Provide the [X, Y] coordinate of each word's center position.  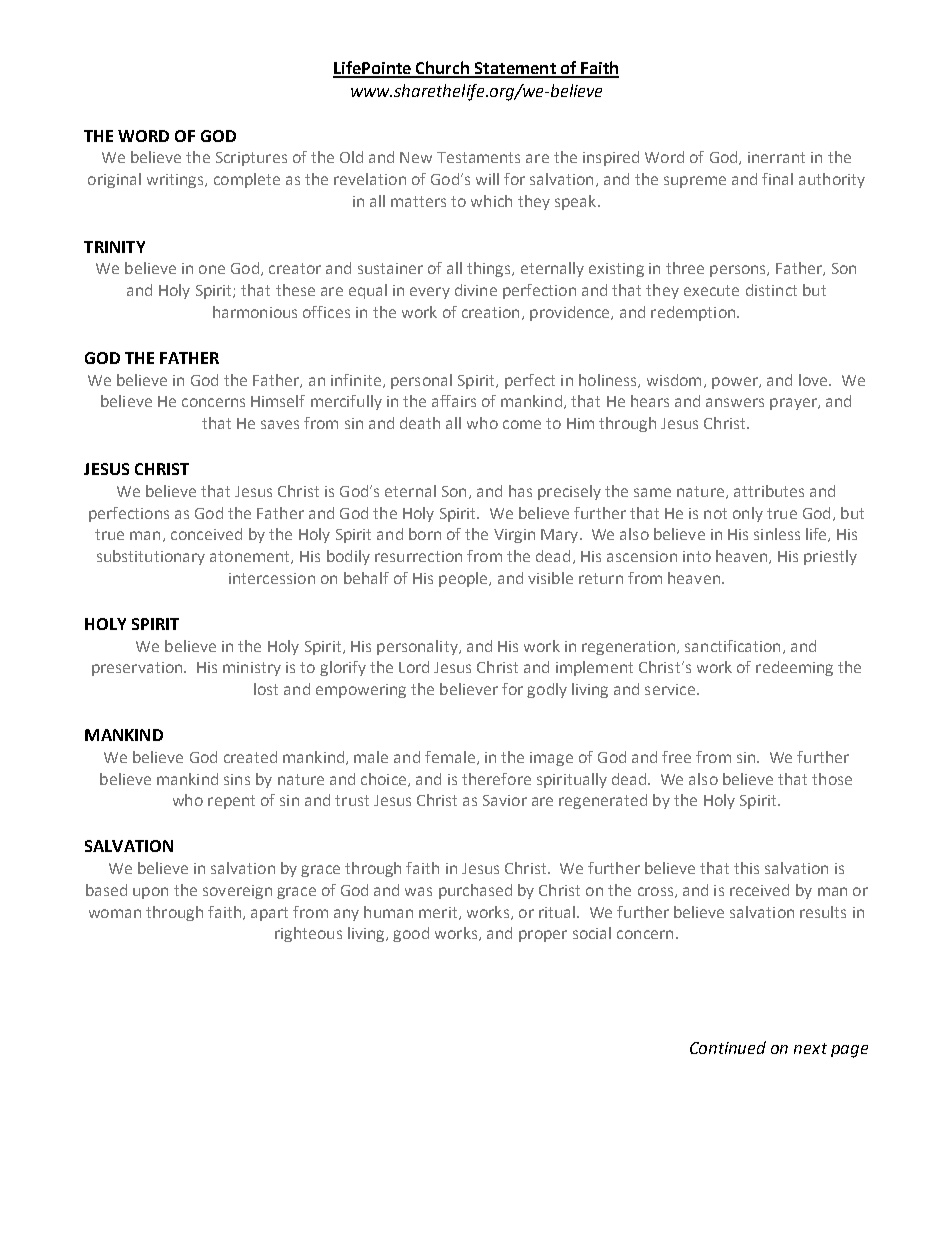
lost [266, 689]
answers [735, 402]
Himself [278, 401]
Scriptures [251, 159]
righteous [308, 934]
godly [547, 690]
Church [443, 69]
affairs [454, 401]
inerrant [776, 157]
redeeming [794, 668]
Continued [728, 1047]
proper [543, 936]
